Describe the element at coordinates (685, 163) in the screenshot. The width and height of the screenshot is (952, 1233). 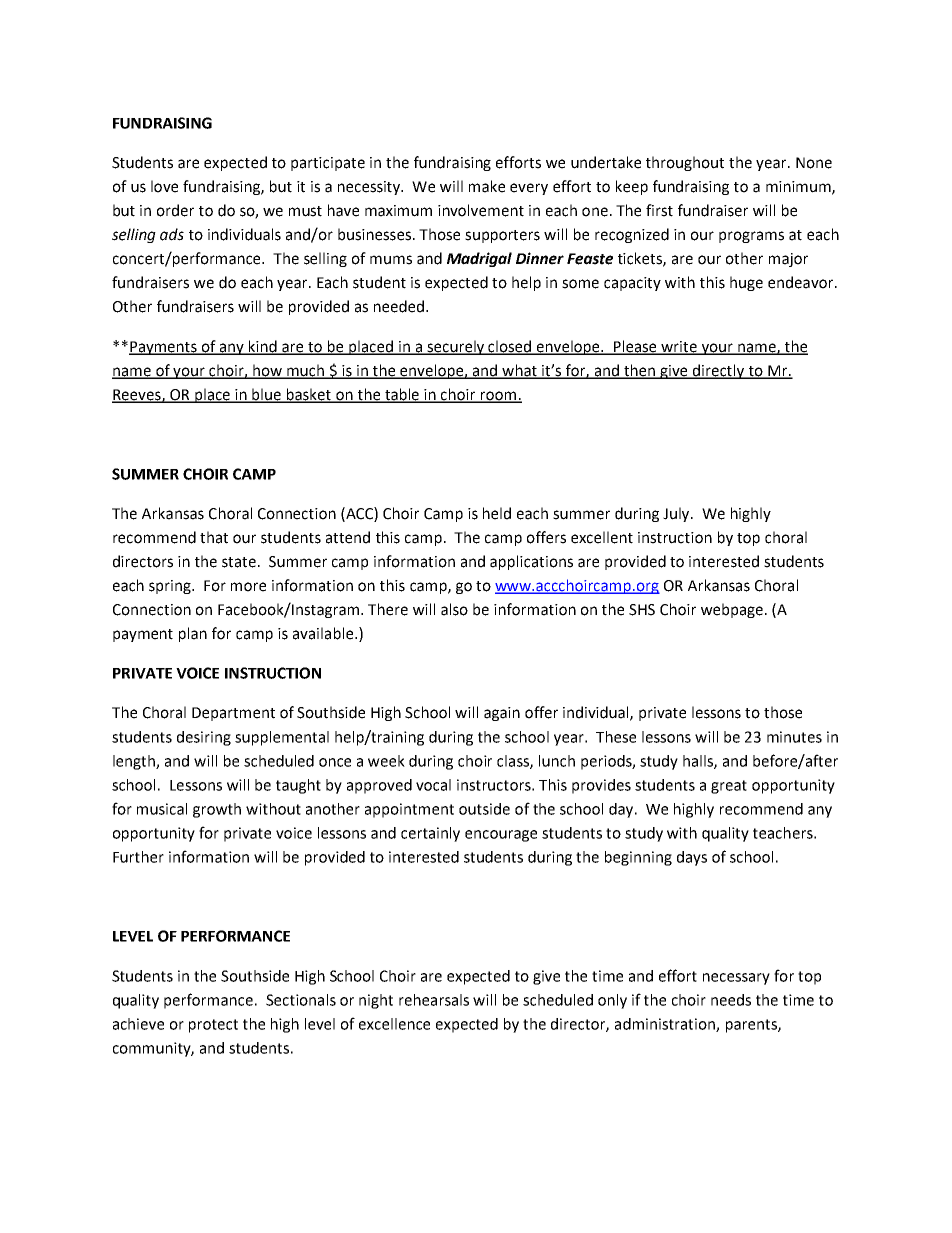
I see `throughout` at that location.
